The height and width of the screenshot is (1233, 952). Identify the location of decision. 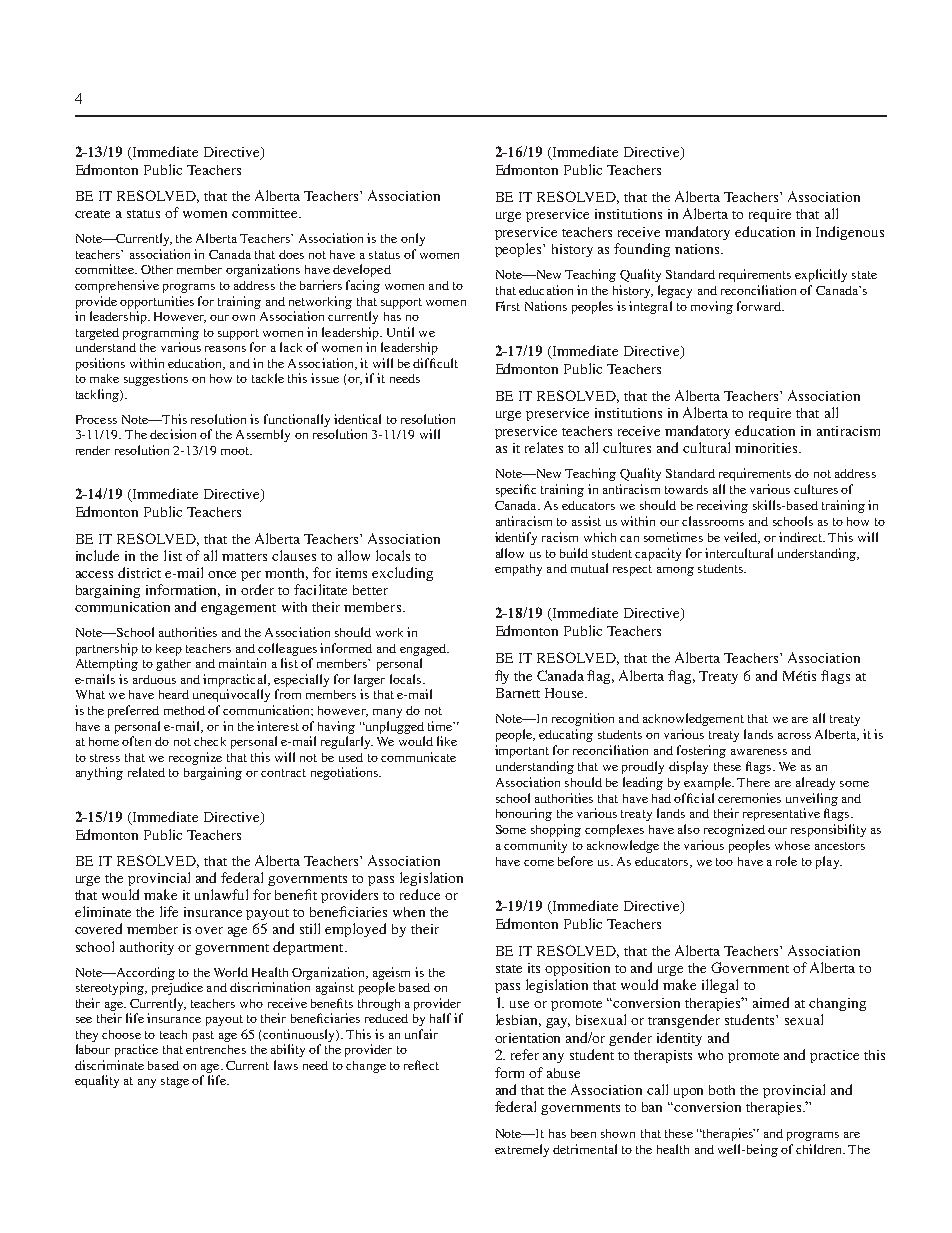
(173, 434).
